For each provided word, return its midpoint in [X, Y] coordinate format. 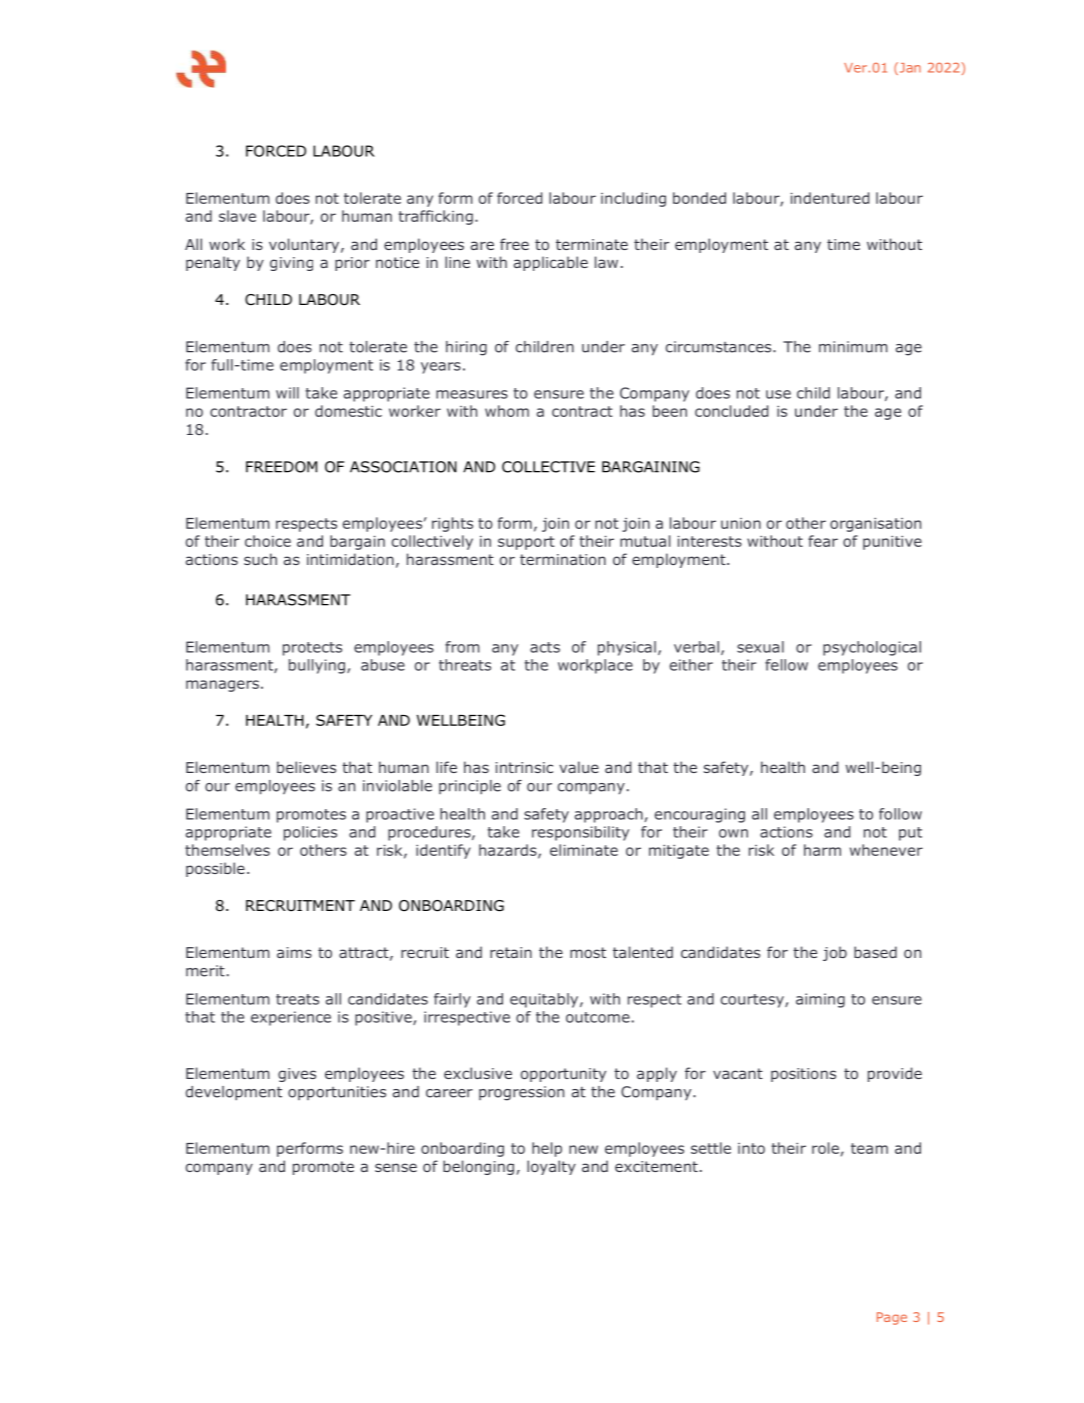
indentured [830, 198]
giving [291, 264]
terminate [592, 244]
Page [892, 1318]
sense [396, 1167]
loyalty [551, 1167]
